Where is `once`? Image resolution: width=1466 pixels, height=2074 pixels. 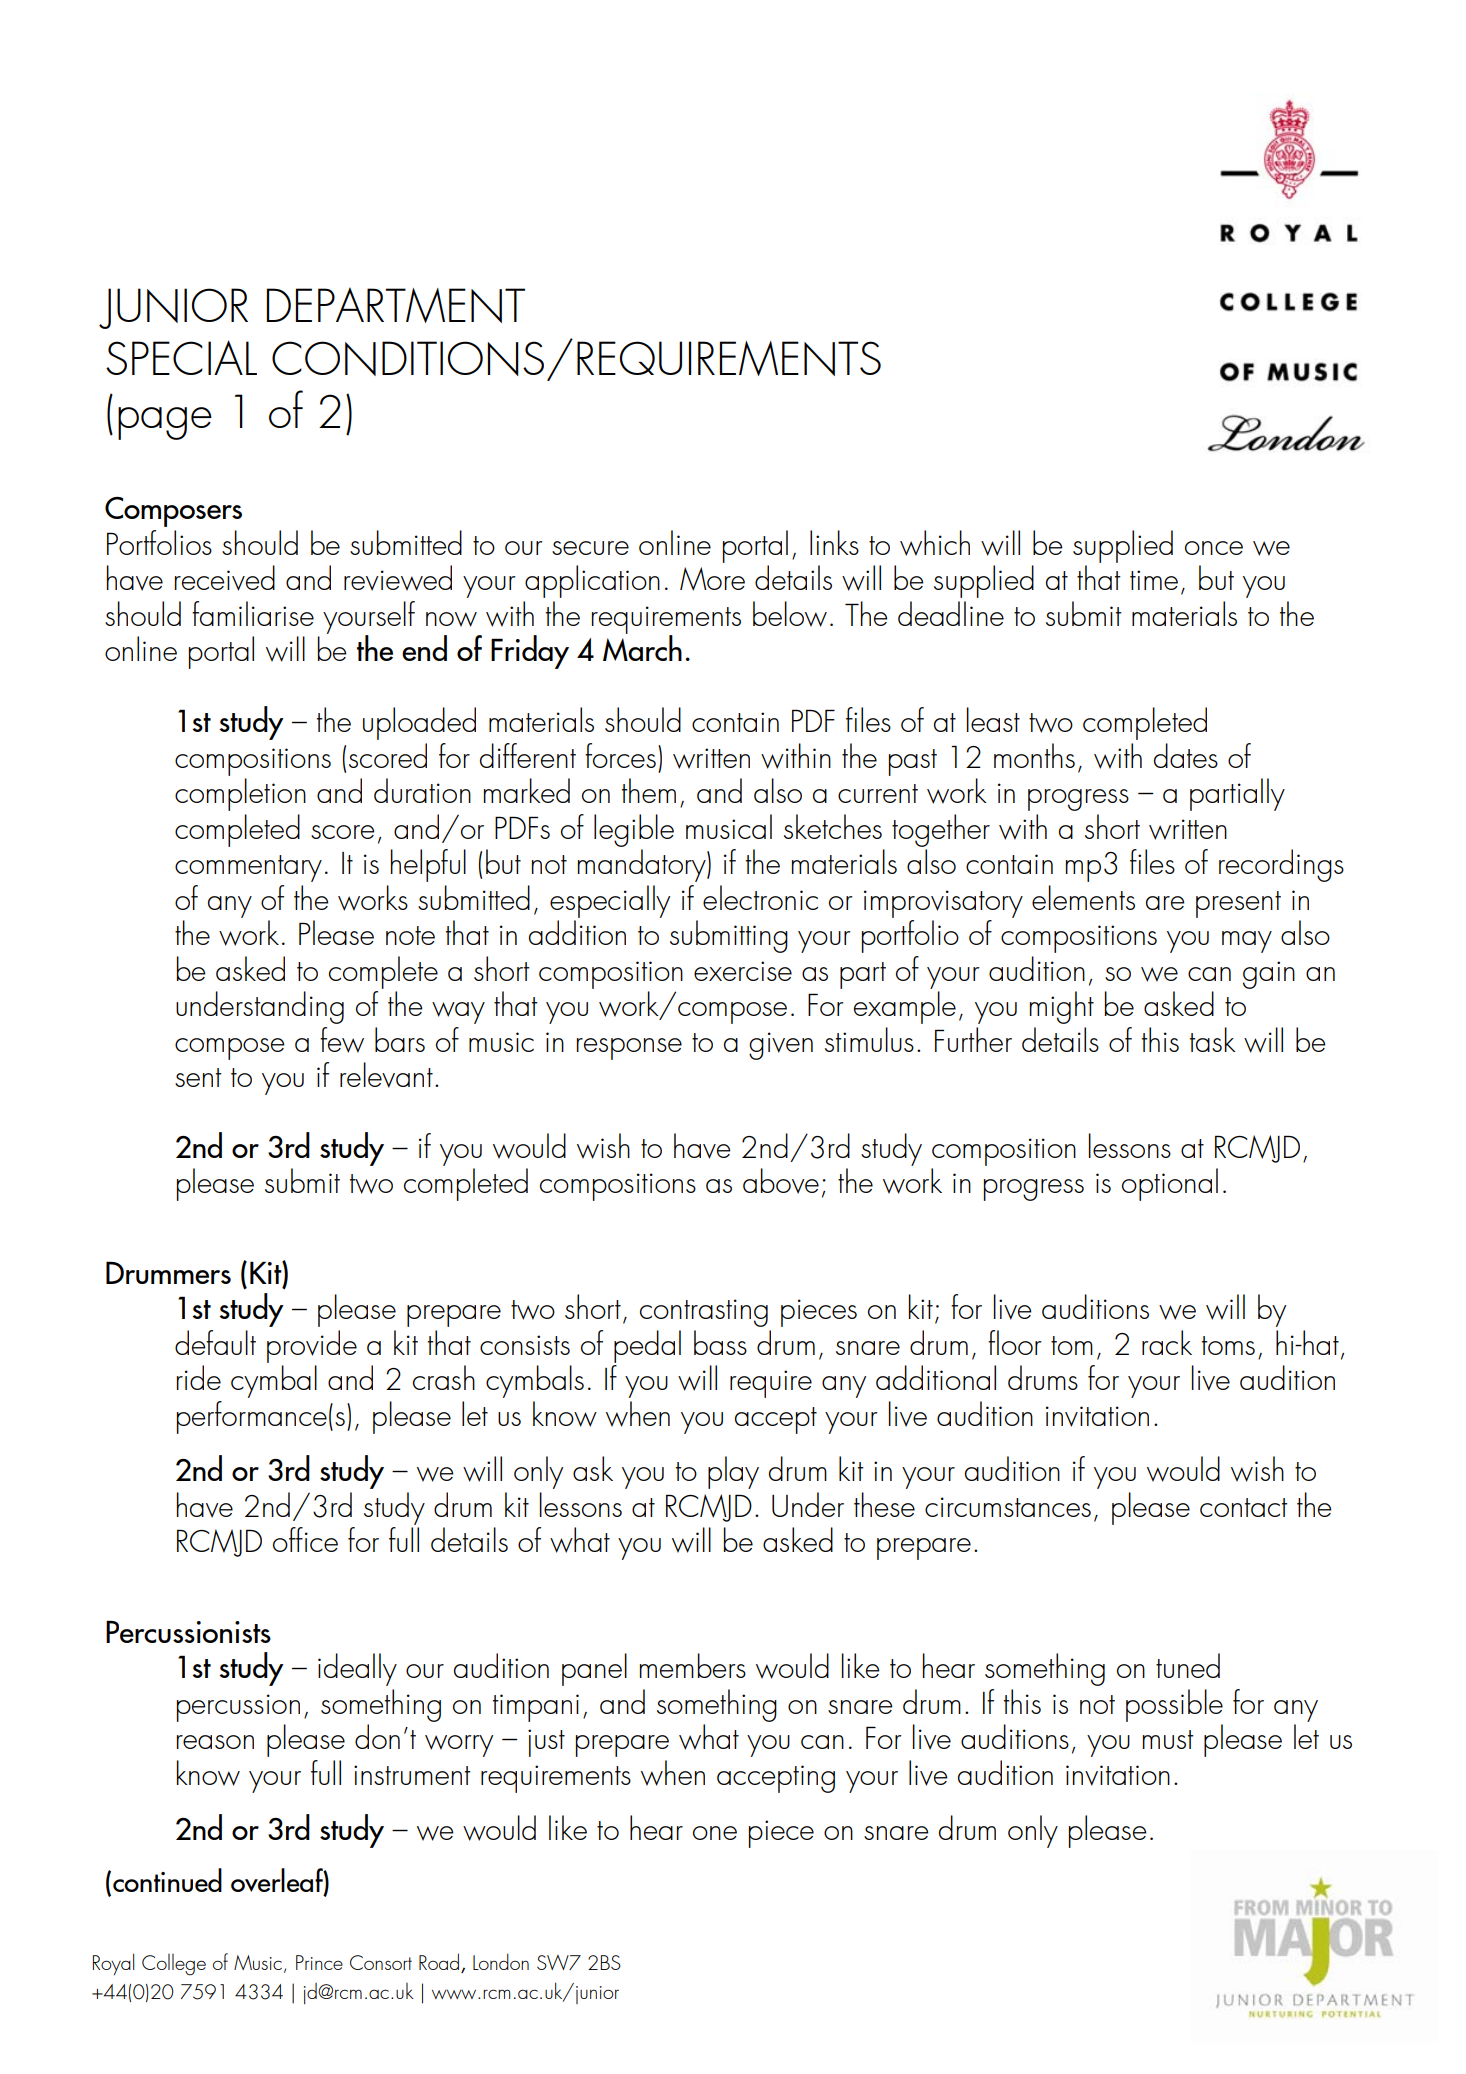
once is located at coordinates (1214, 548).
